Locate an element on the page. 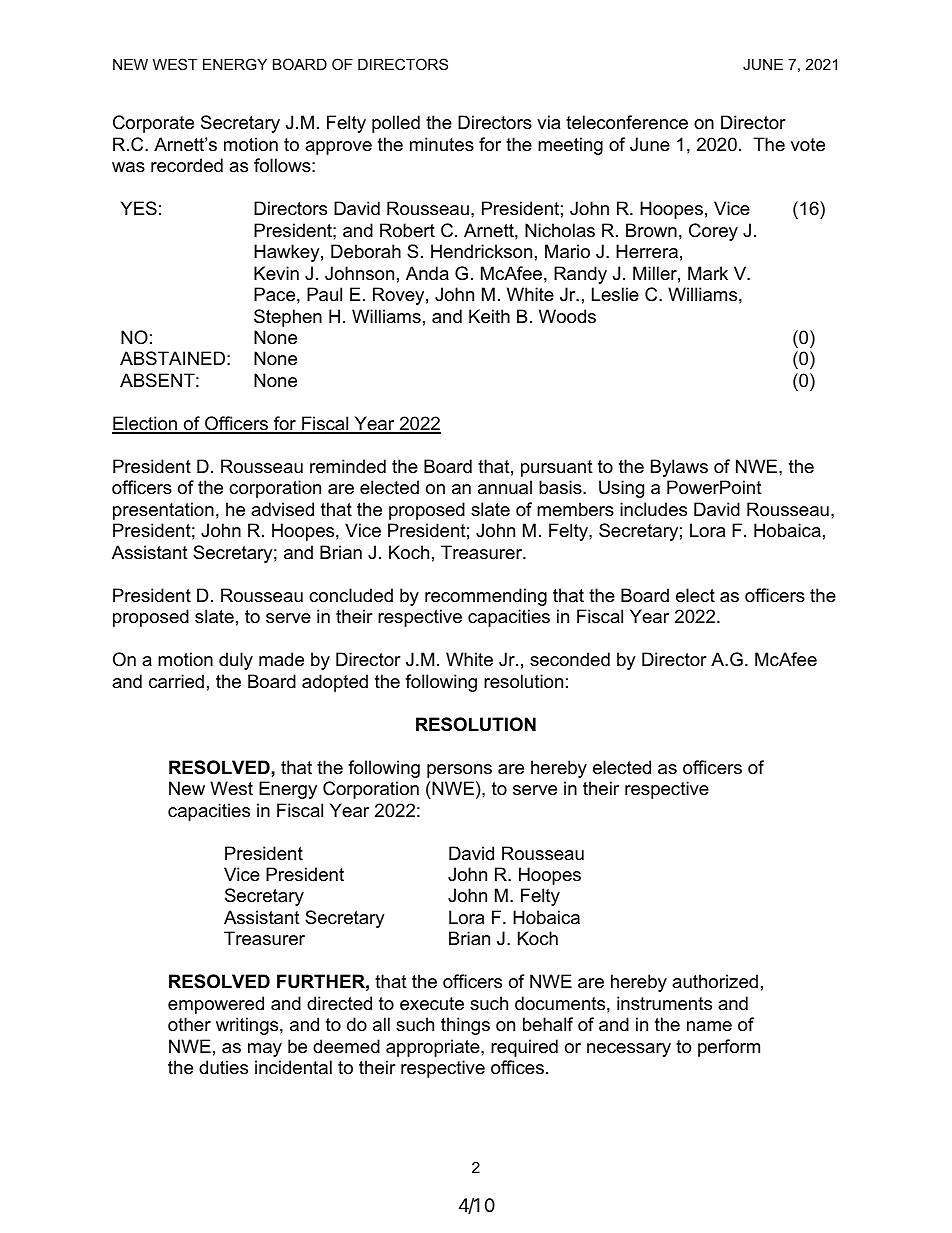 Image resolution: width=952 pixels, height=1233 pixels. duly is located at coordinates (236, 661).
